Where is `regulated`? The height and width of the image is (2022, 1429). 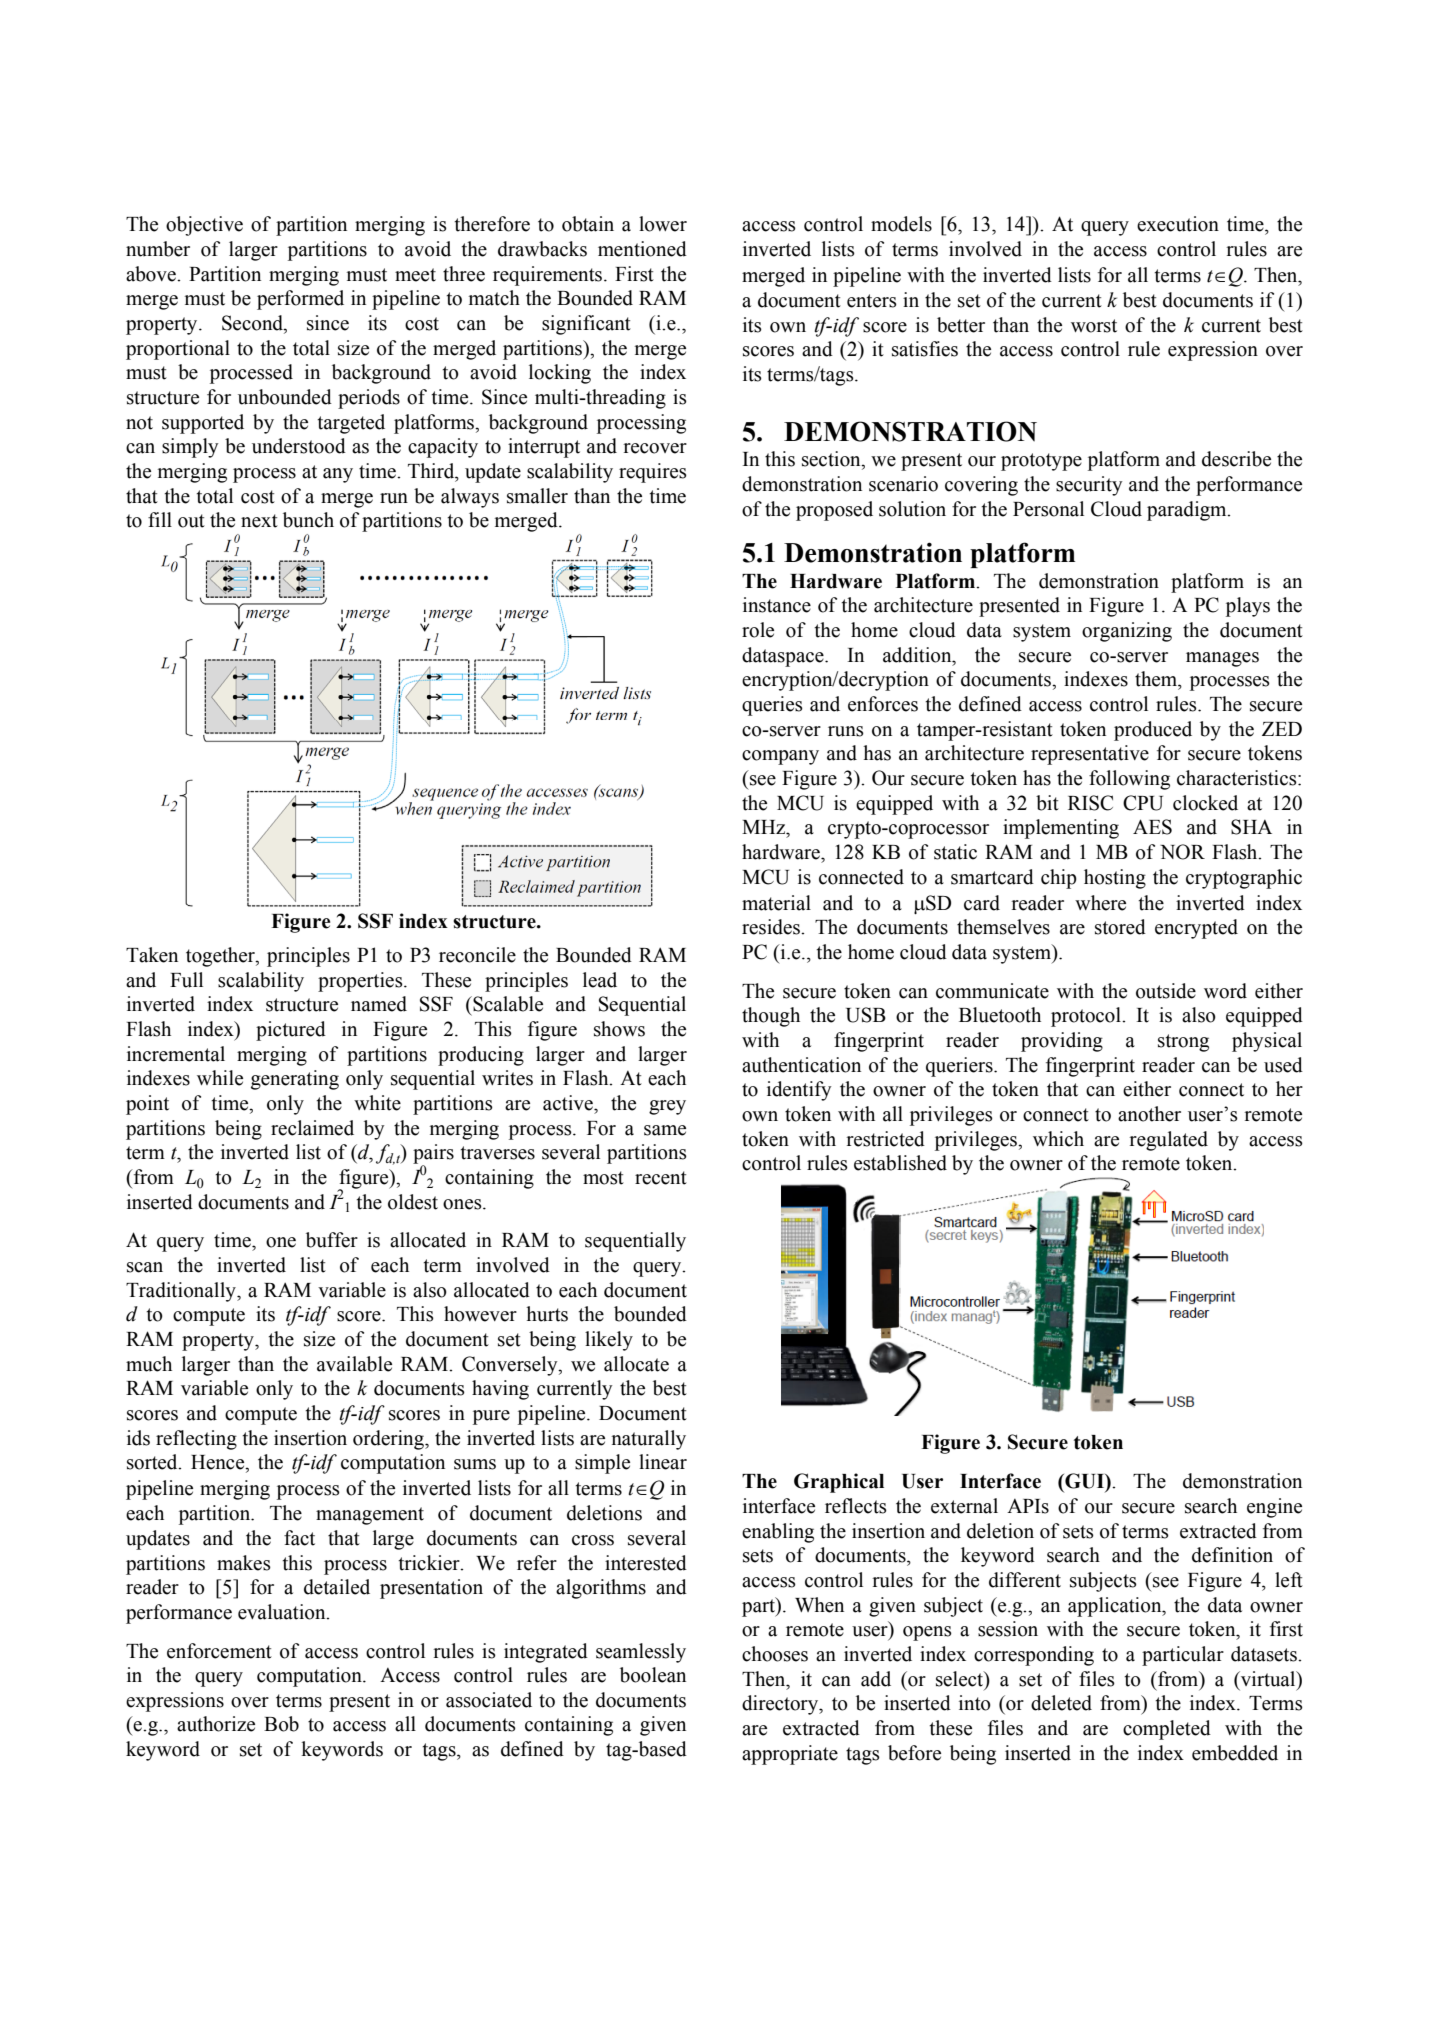
regulated is located at coordinates (1168, 1141).
